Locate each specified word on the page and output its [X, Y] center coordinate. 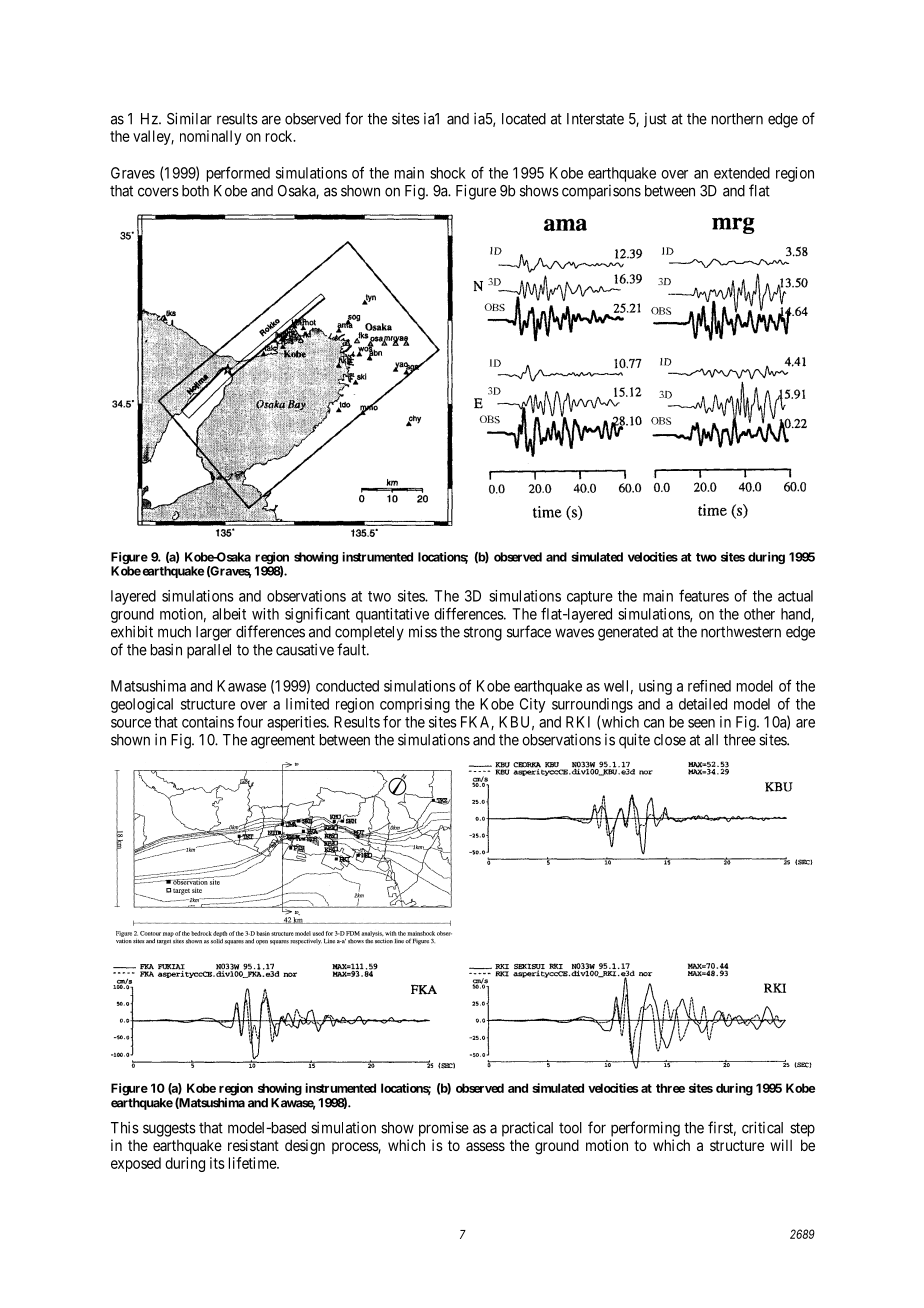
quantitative [392, 615]
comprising [415, 705]
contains [208, 722]
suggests [169, 1129]
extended [742, 173]
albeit [229, 614]
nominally [210, 137]
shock [448, 173]
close [670, 740]
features [704, 595]
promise [444, 1129]
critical [762, 1127]
